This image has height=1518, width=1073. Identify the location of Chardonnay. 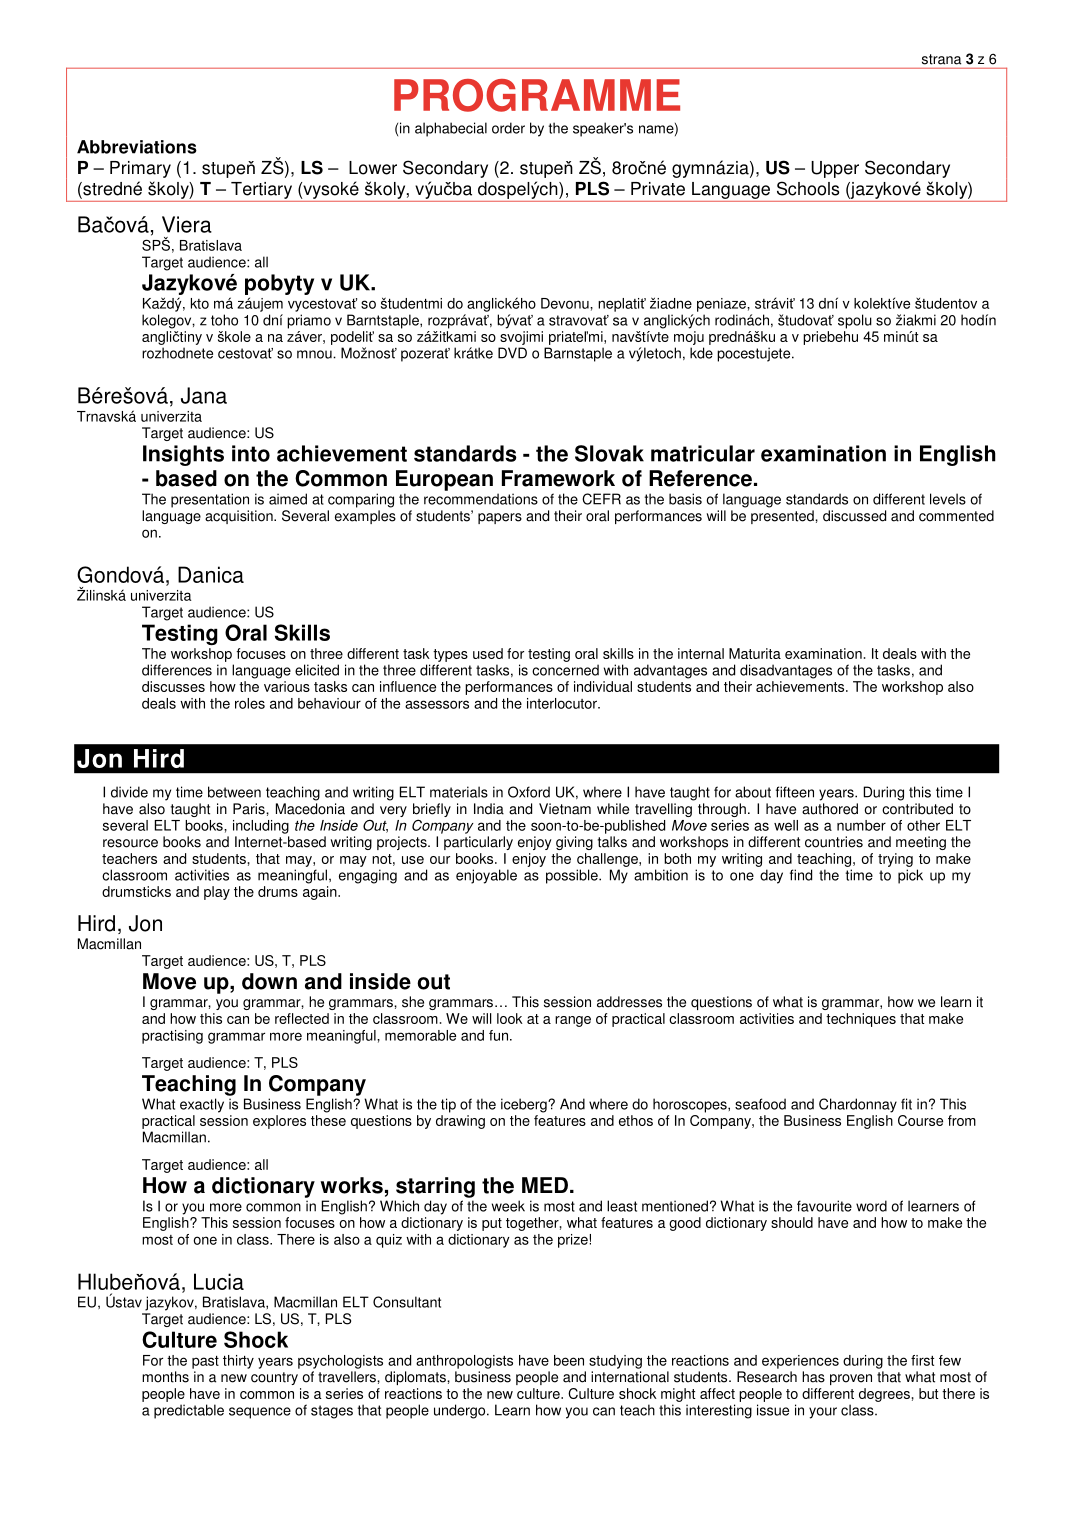
(858, 1105).
